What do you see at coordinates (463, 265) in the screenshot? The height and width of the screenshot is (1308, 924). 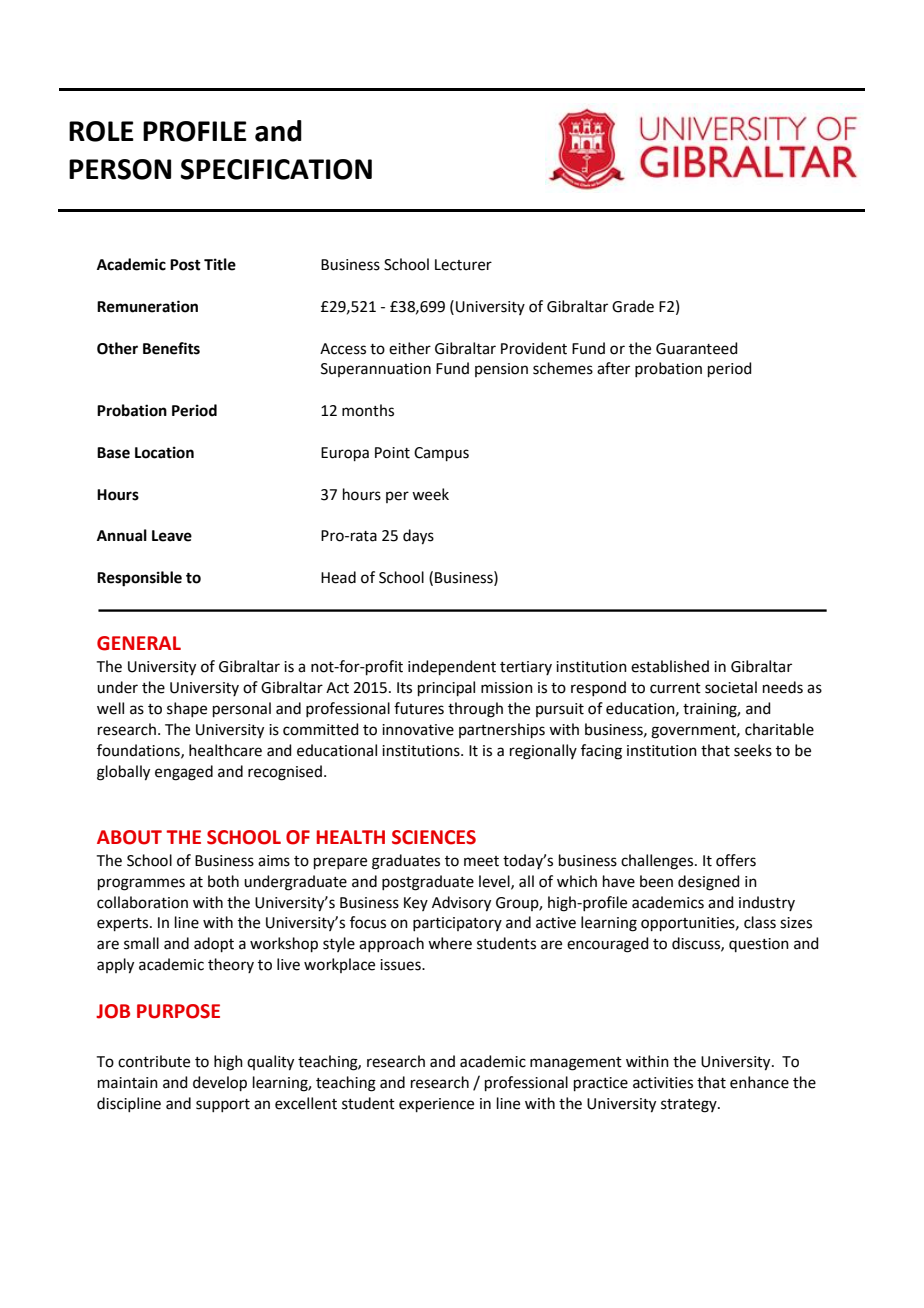 I see `Lecturer` at bounding box center [463, 265].
